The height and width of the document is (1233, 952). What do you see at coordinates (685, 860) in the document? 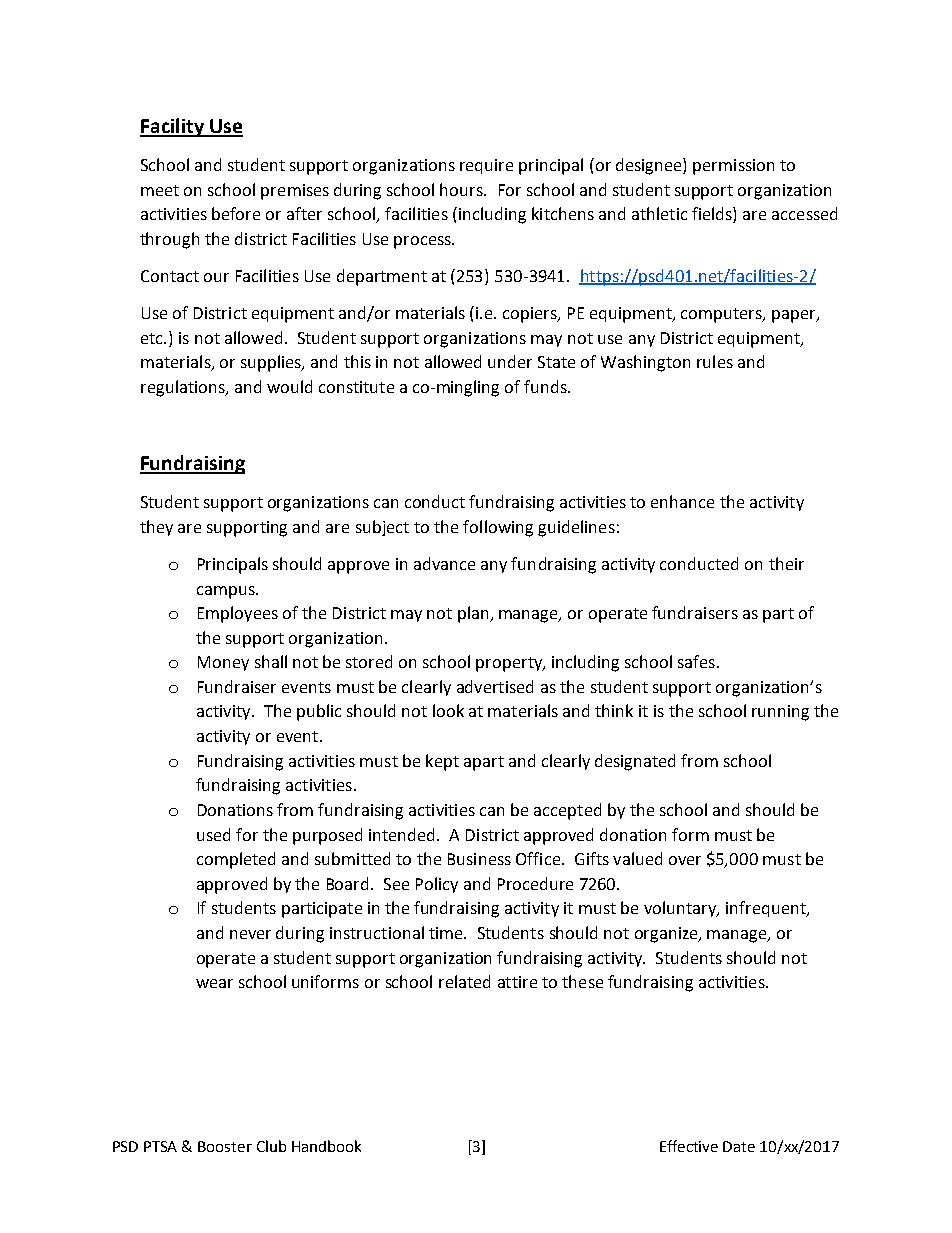
I see `over` at bounding box center [685, 860].
